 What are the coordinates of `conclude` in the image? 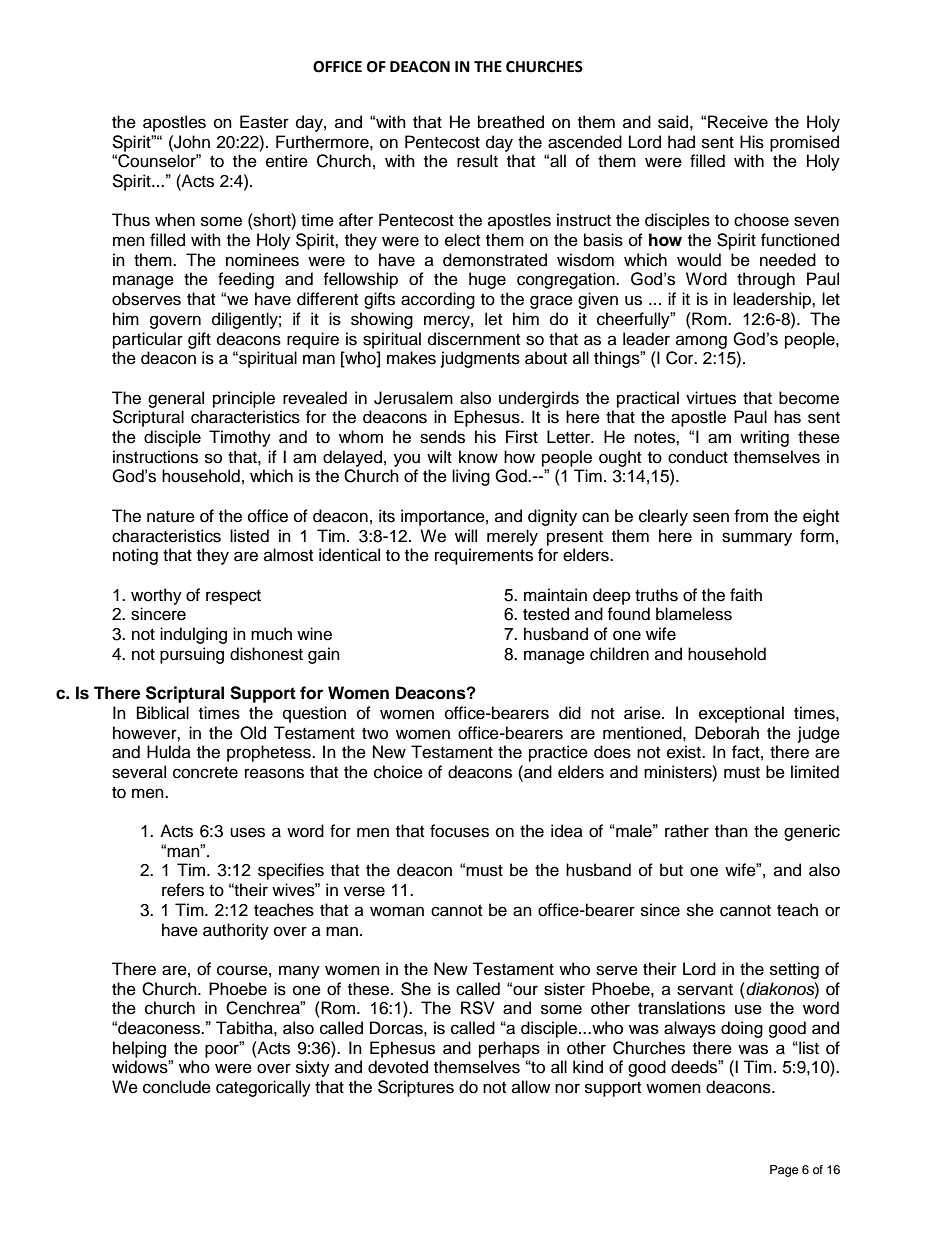 It's located at (177, 1087).
